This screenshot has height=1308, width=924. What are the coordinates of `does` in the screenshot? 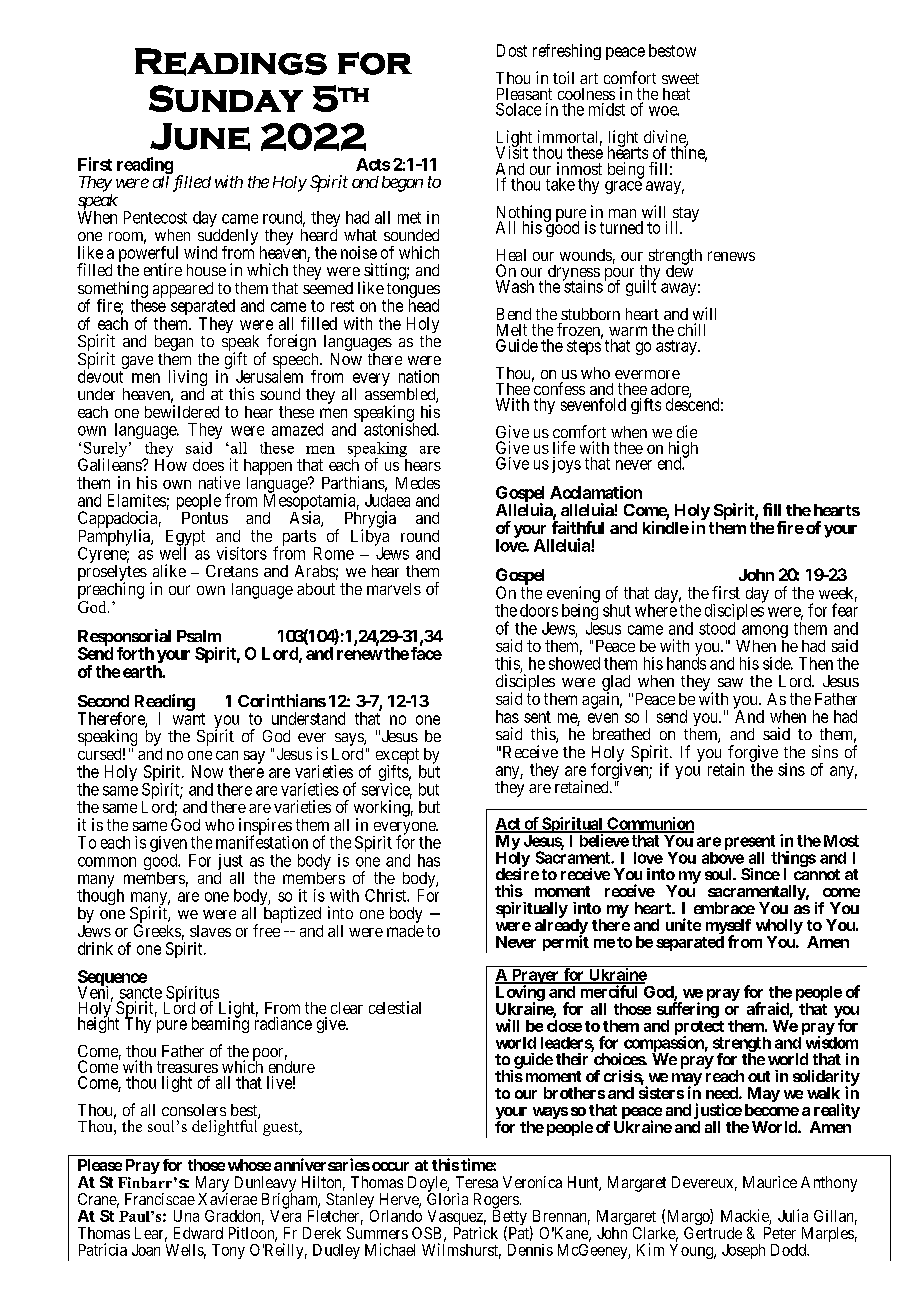 It's located at (208, 465).
